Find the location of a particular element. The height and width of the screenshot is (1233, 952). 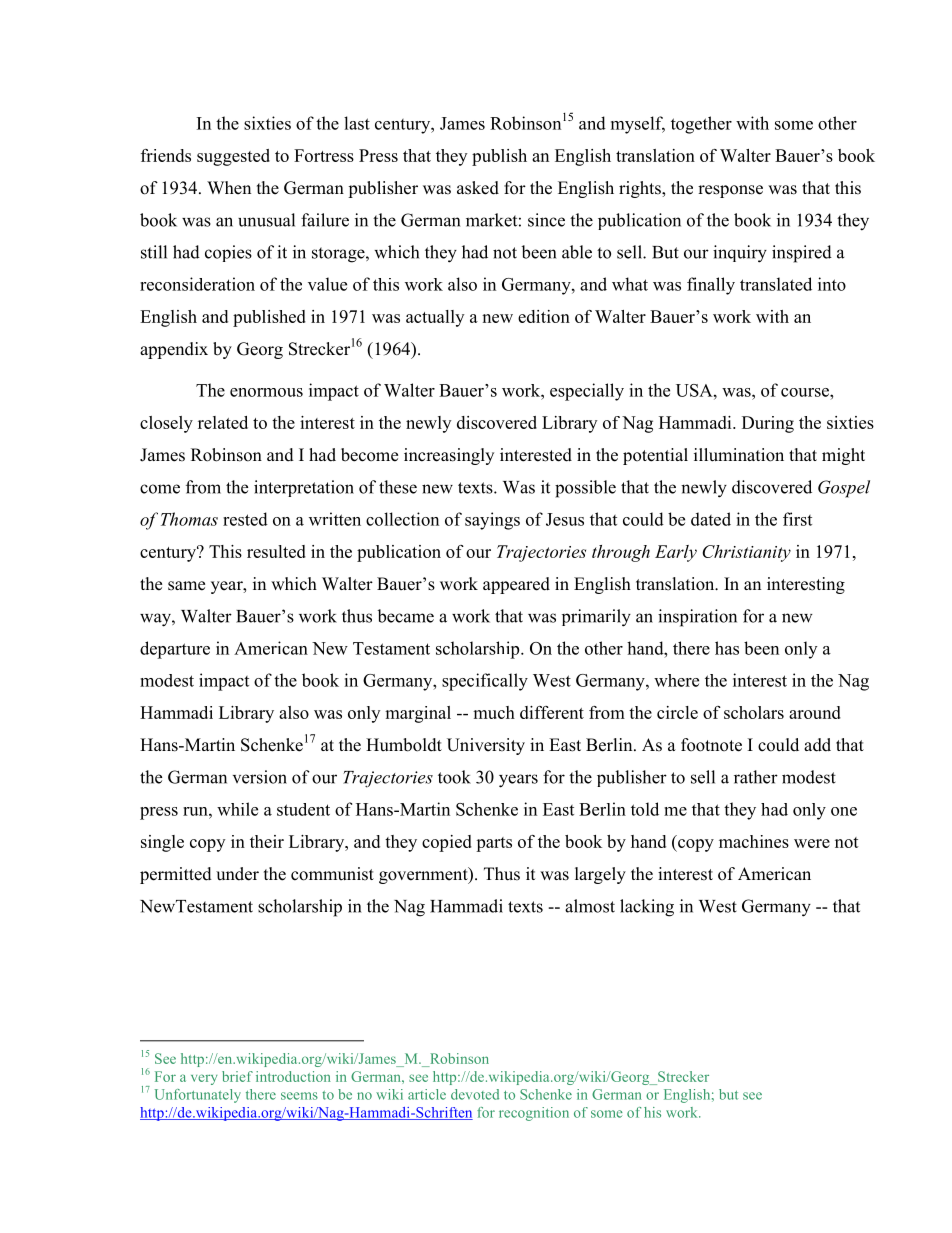

increasingly is located at coordinates (449, 456).
